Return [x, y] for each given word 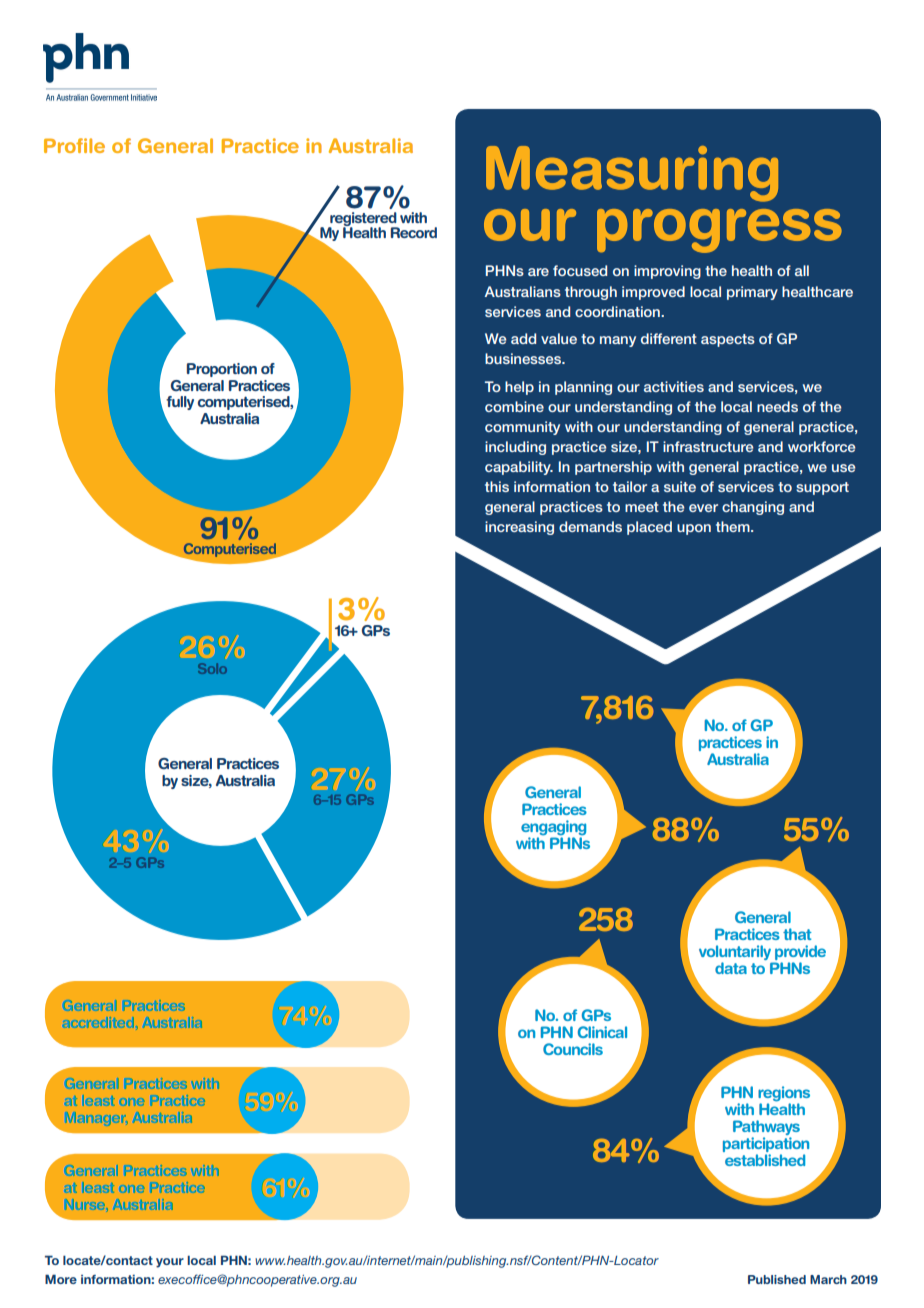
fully [180, 403]
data [731, 968]
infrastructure [708, 446]
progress [719, 231]
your [170, 1263]
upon [694, 529]
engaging [553, 829]
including [515, 448]
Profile [74, 145]
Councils [573, 1049]
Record [414, 232]
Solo [212, 668]
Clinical [602, 1032]
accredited [98, 1022]
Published [777, 1279]
